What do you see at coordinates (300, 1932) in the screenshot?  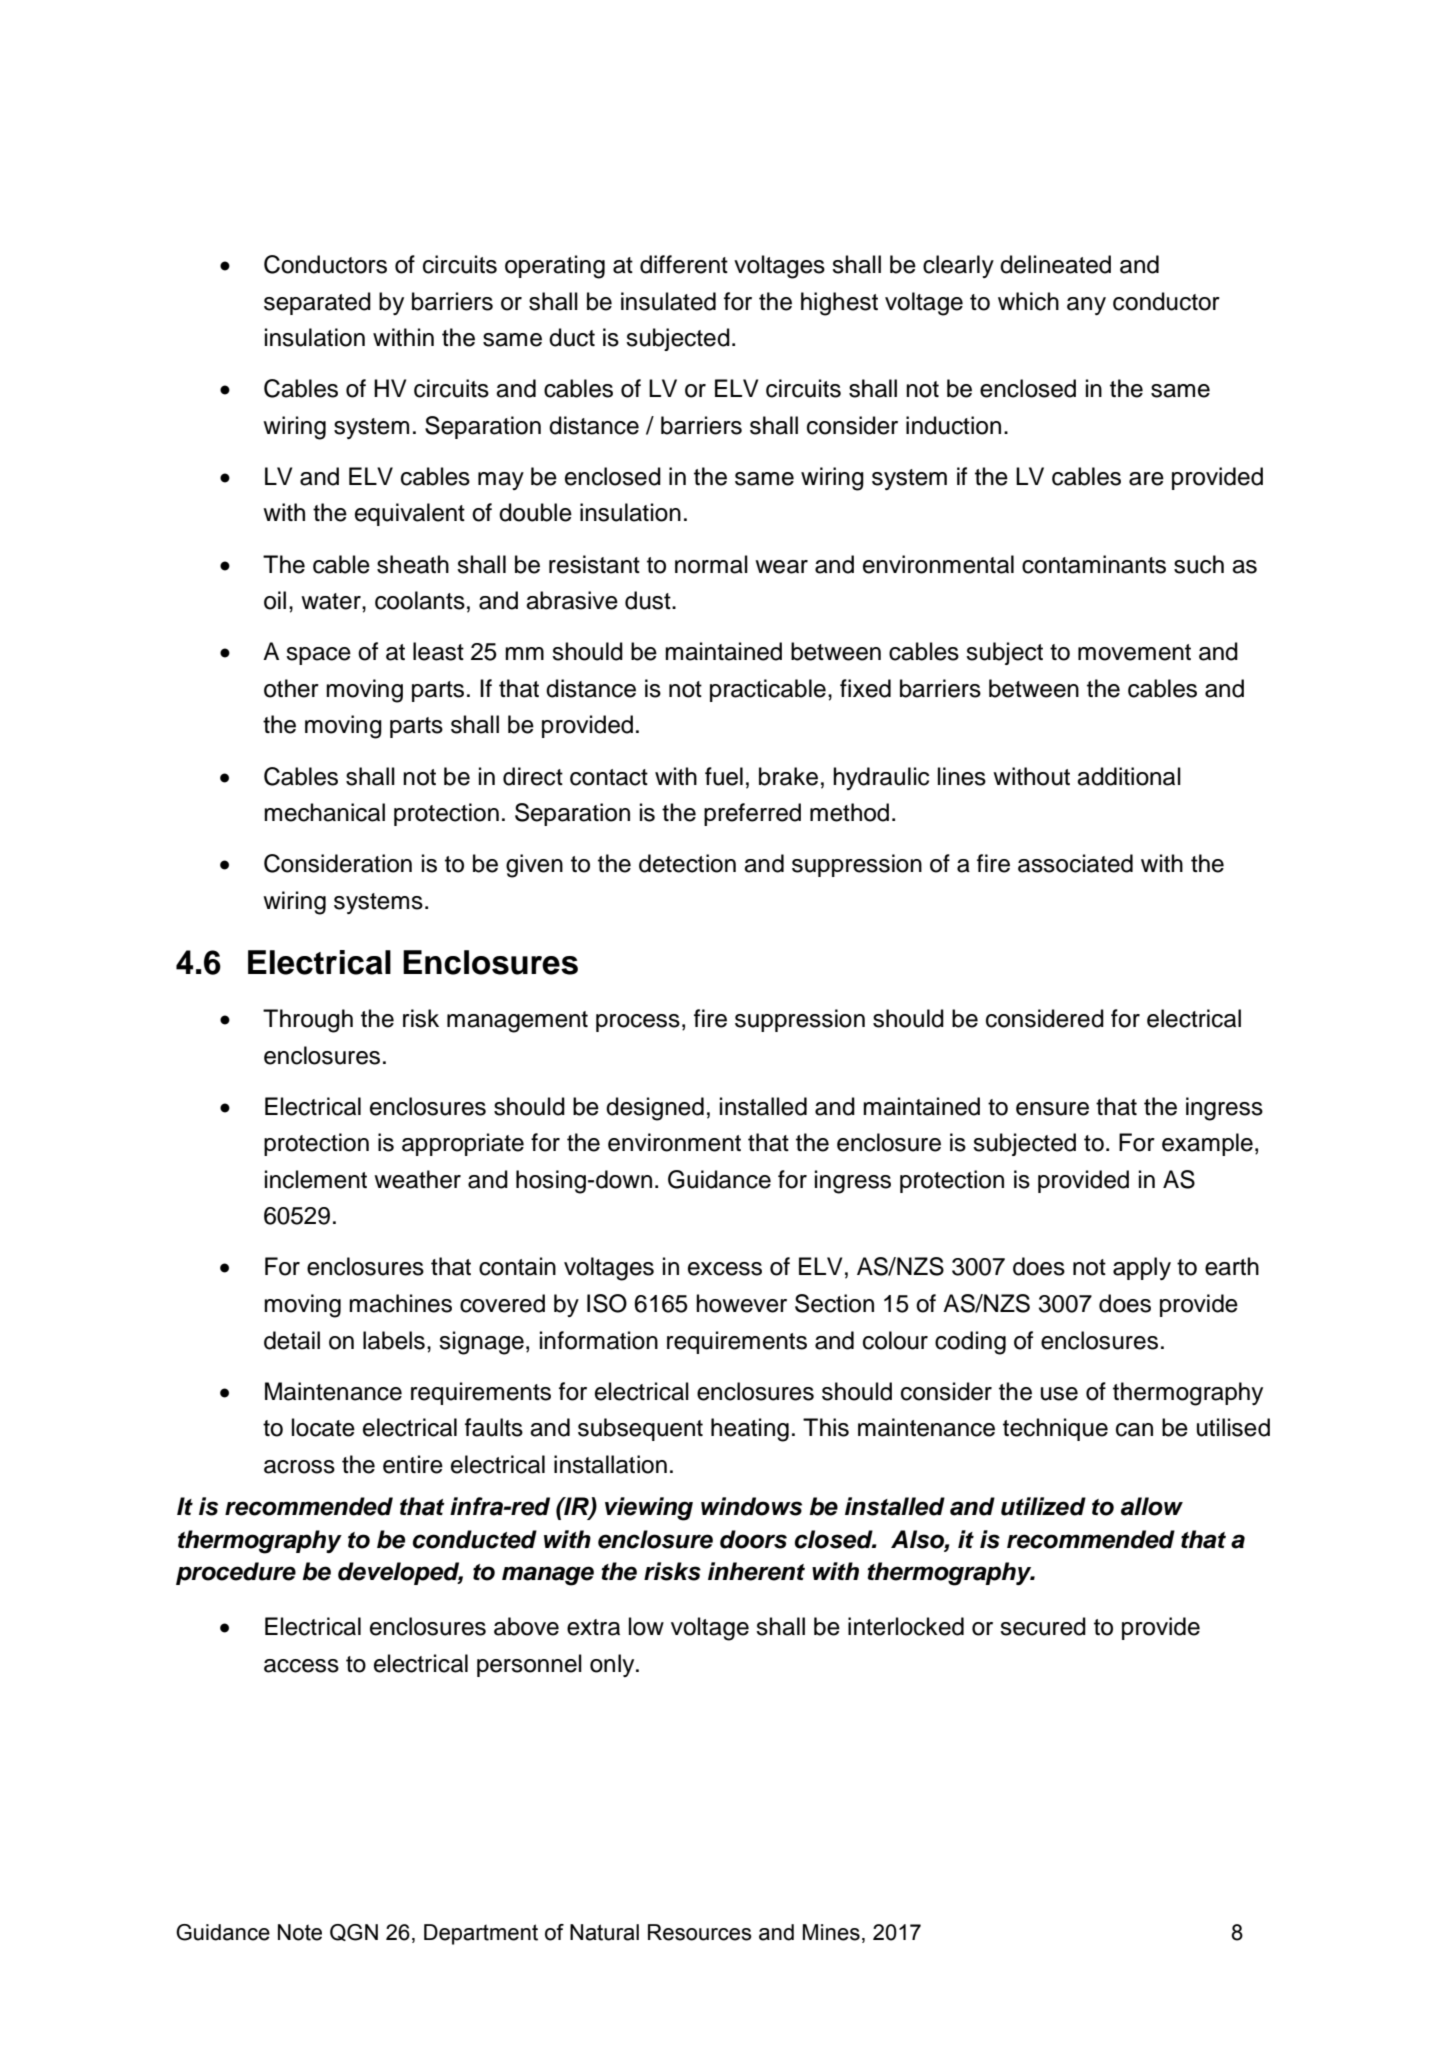 I see `Note` at bounding box center [300, 1932].
